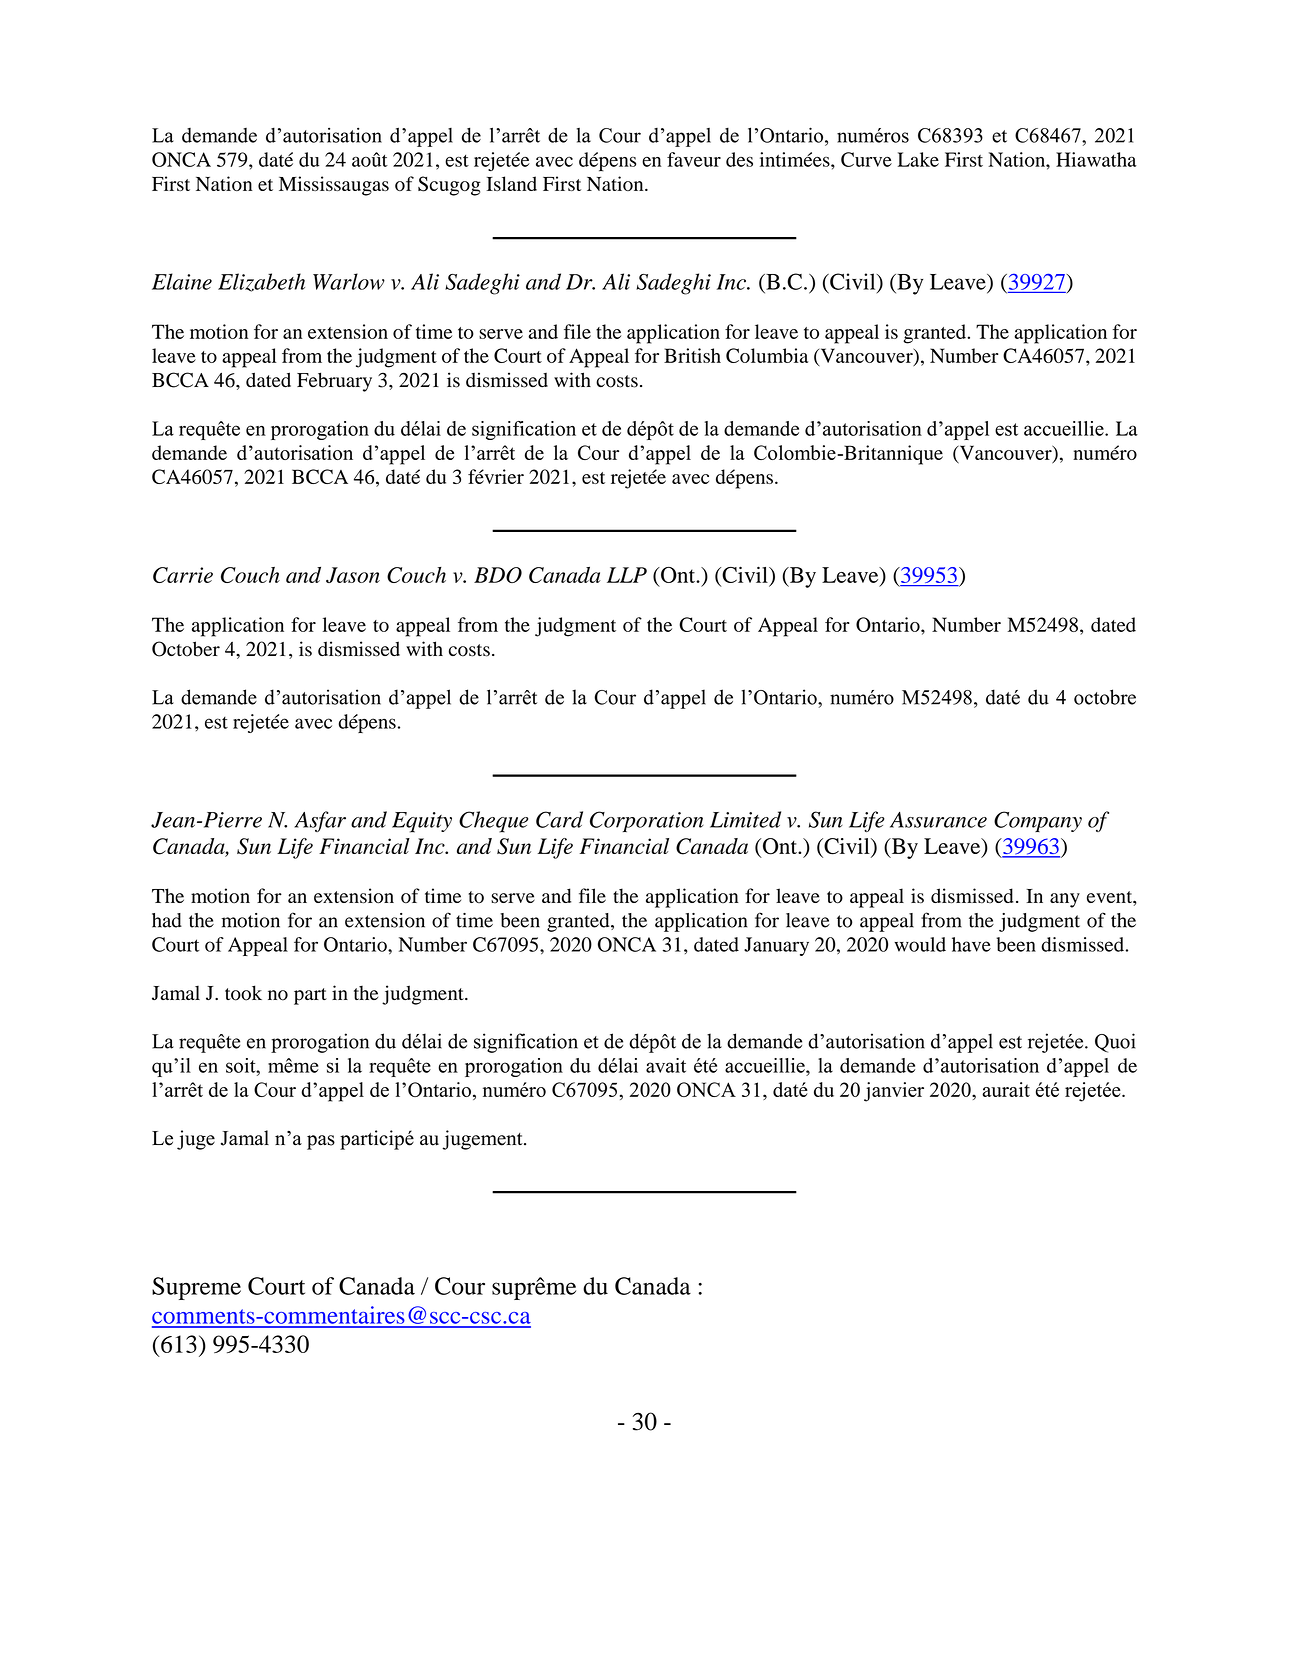 The image size is (1289, 1668). I want to click on Company, so click(1038, 821).
